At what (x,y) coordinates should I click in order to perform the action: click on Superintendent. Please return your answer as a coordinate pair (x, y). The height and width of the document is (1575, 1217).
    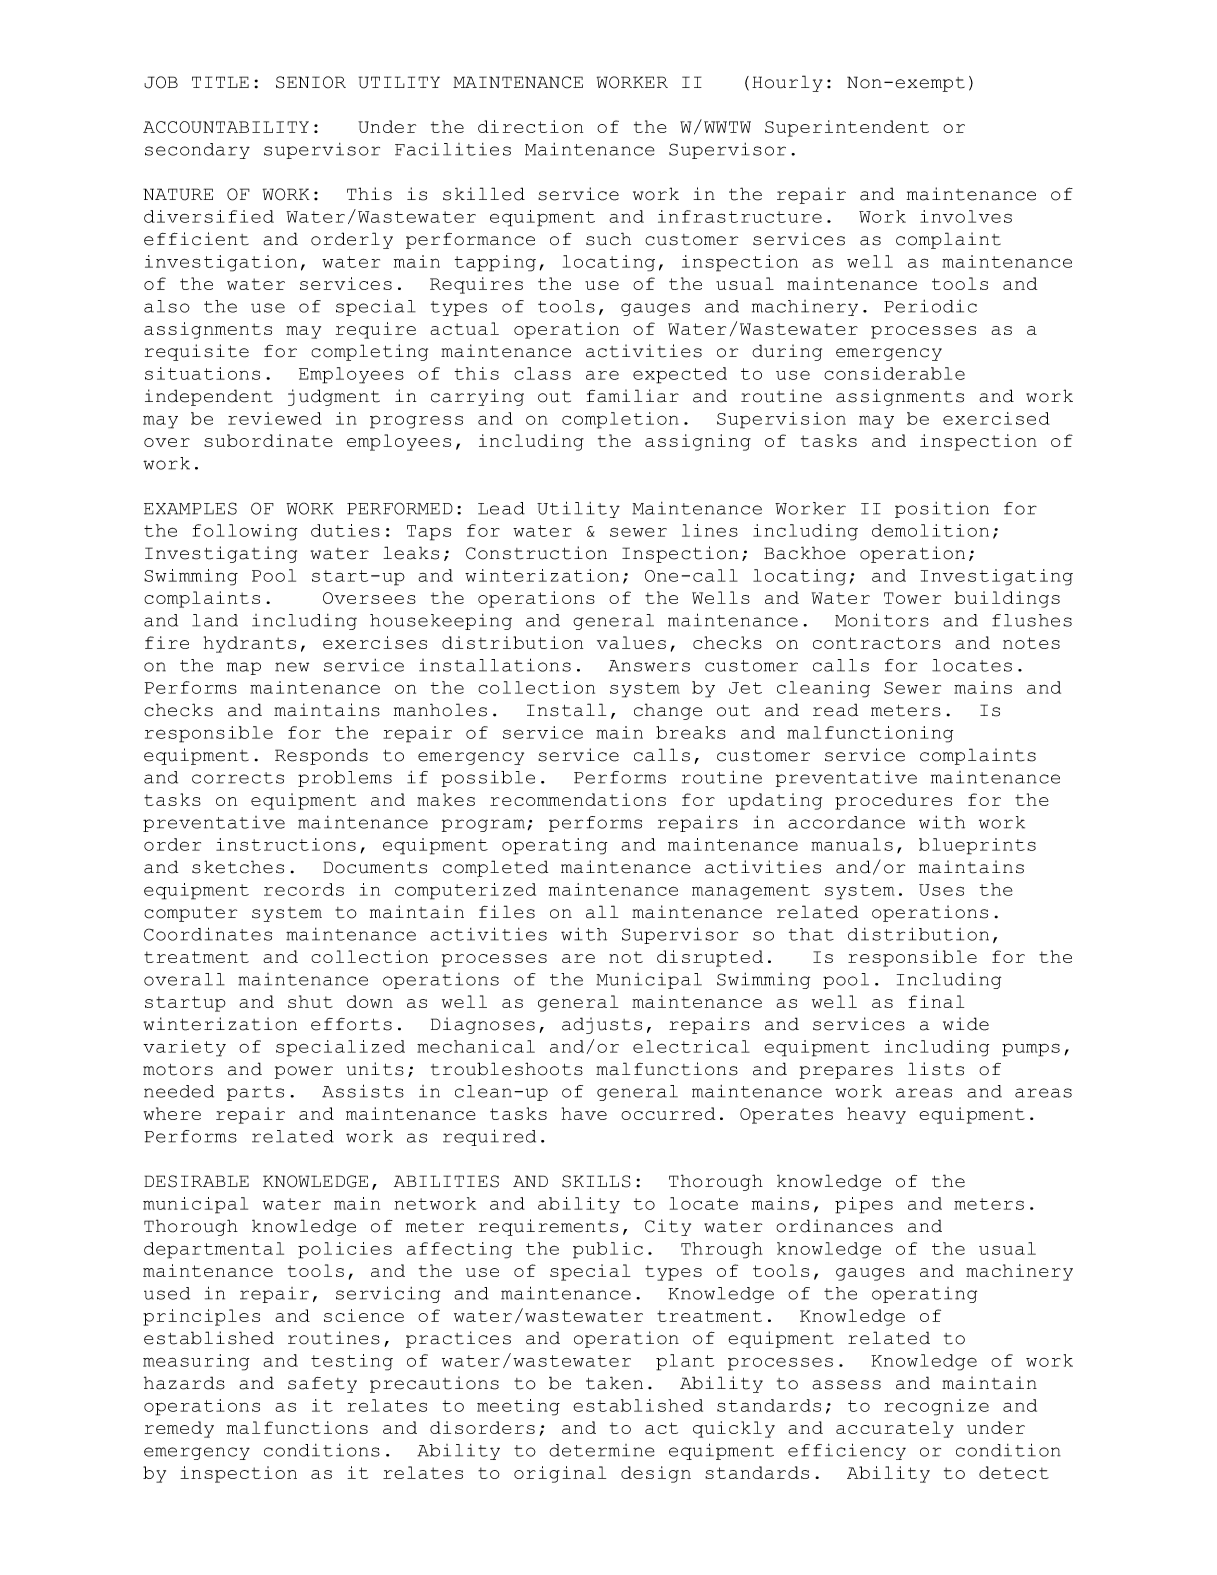
    Looking at the image, I should click on (847, 128).
